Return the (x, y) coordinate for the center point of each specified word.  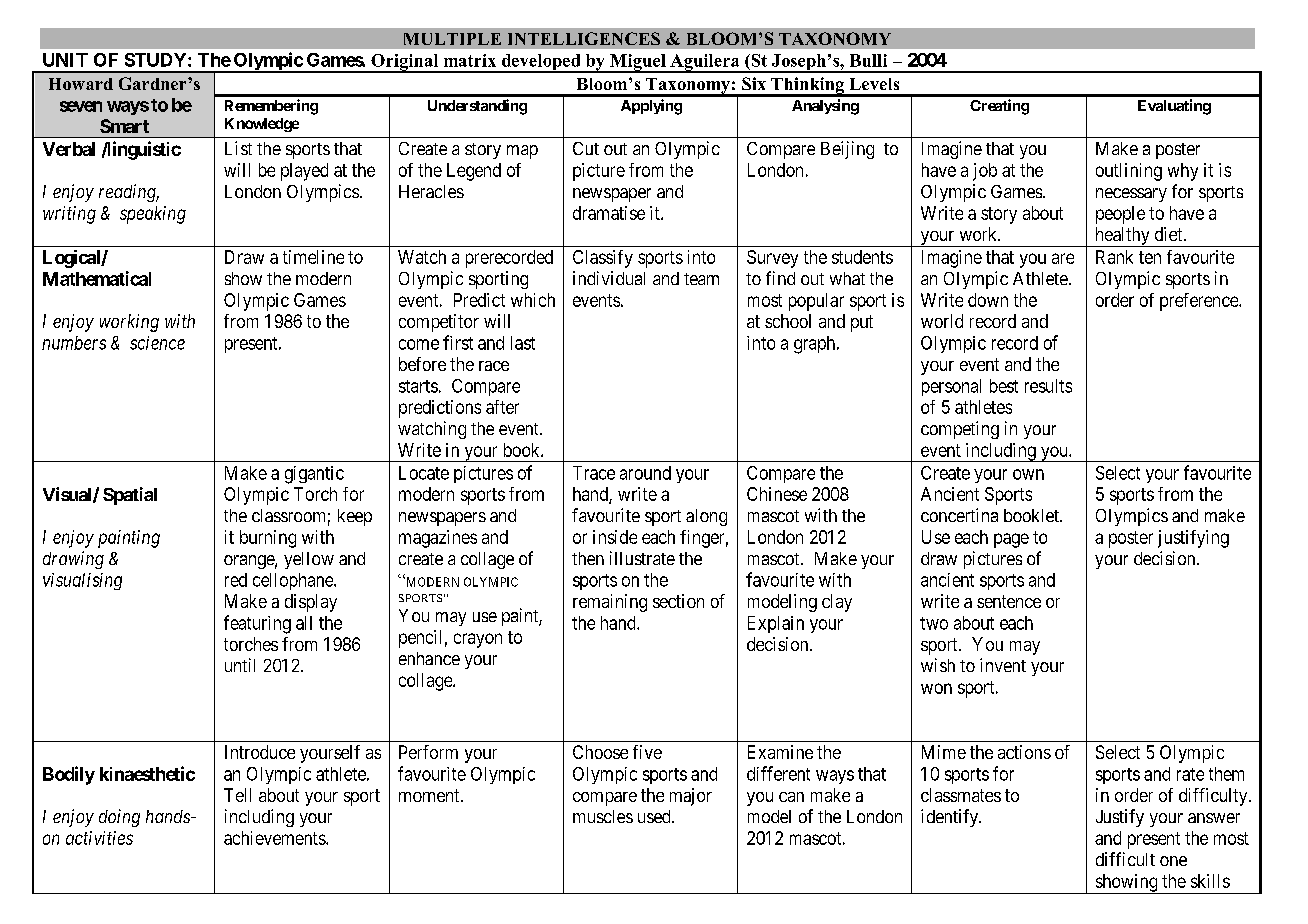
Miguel (638, 63)
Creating (999, 107)
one (1173, 861)
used (655, 816)
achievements (275, 838)
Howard (81, 84)
